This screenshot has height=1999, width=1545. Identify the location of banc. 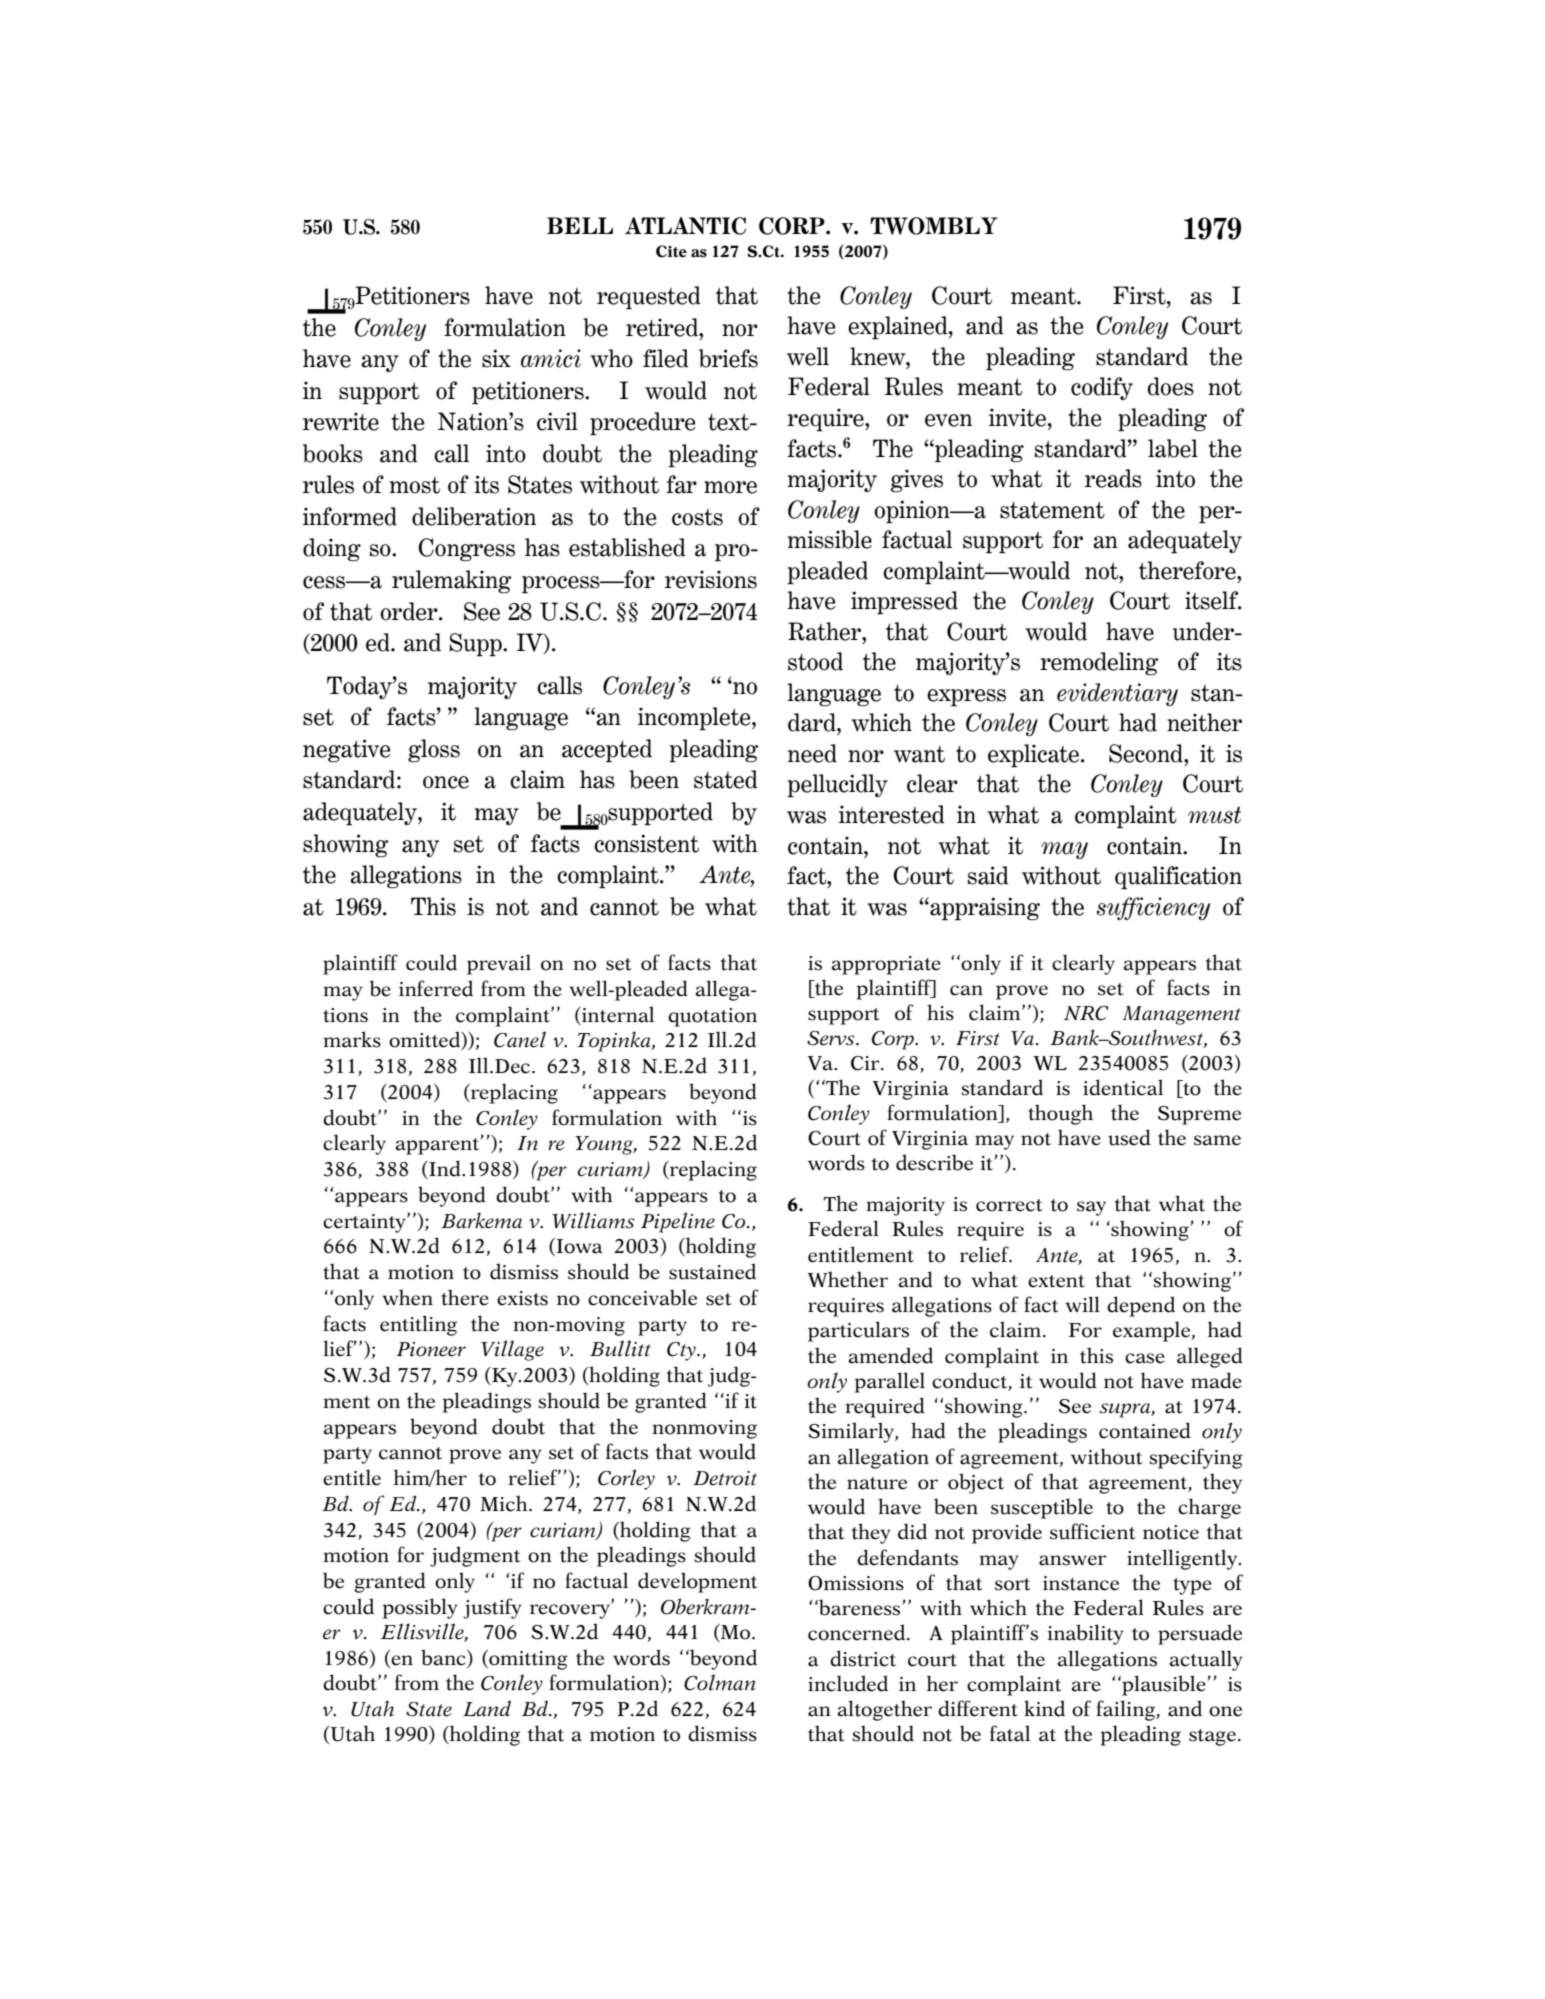
(444, 1658).
